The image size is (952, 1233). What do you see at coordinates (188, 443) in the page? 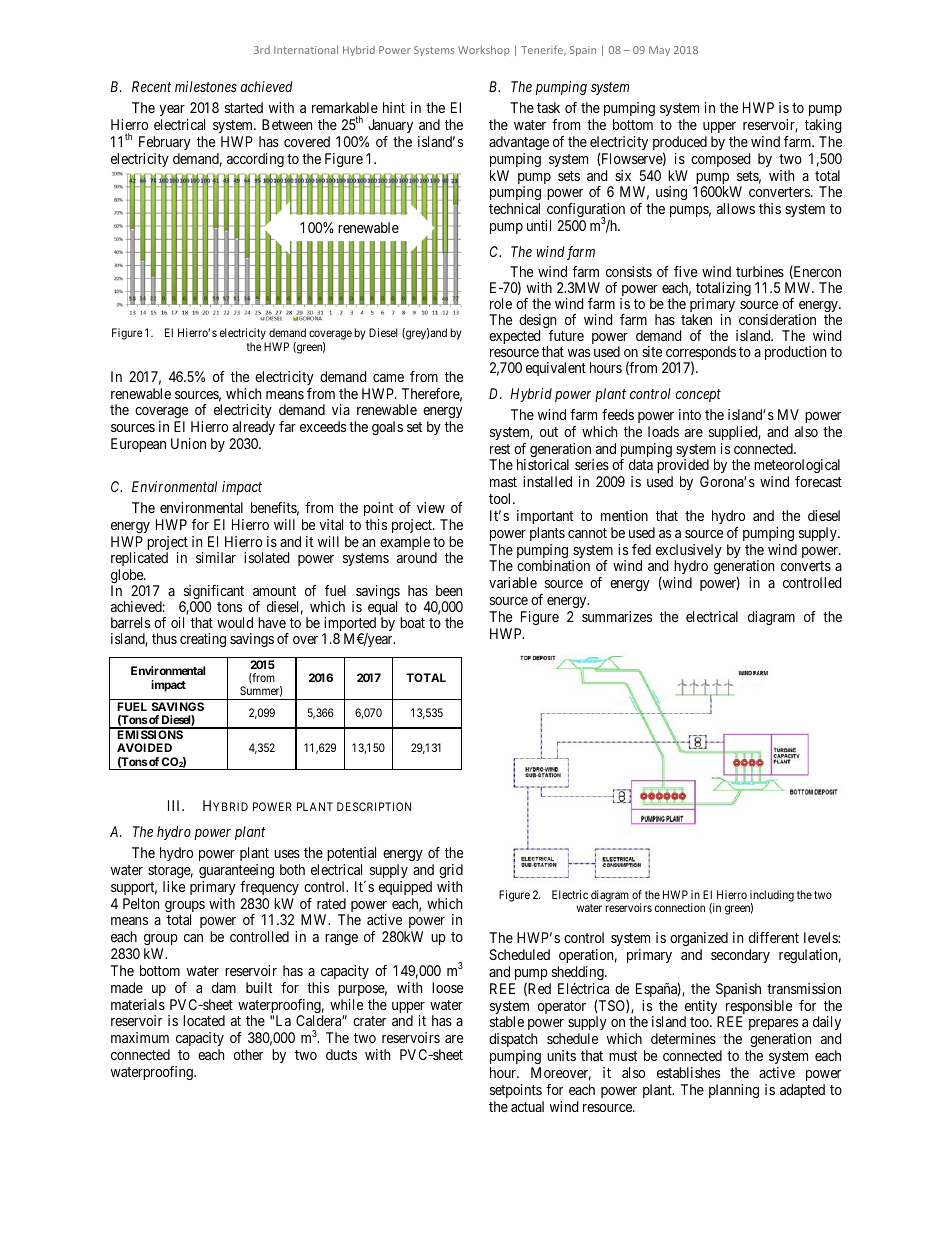
I see `Union` at bounding box center [188, 443].
